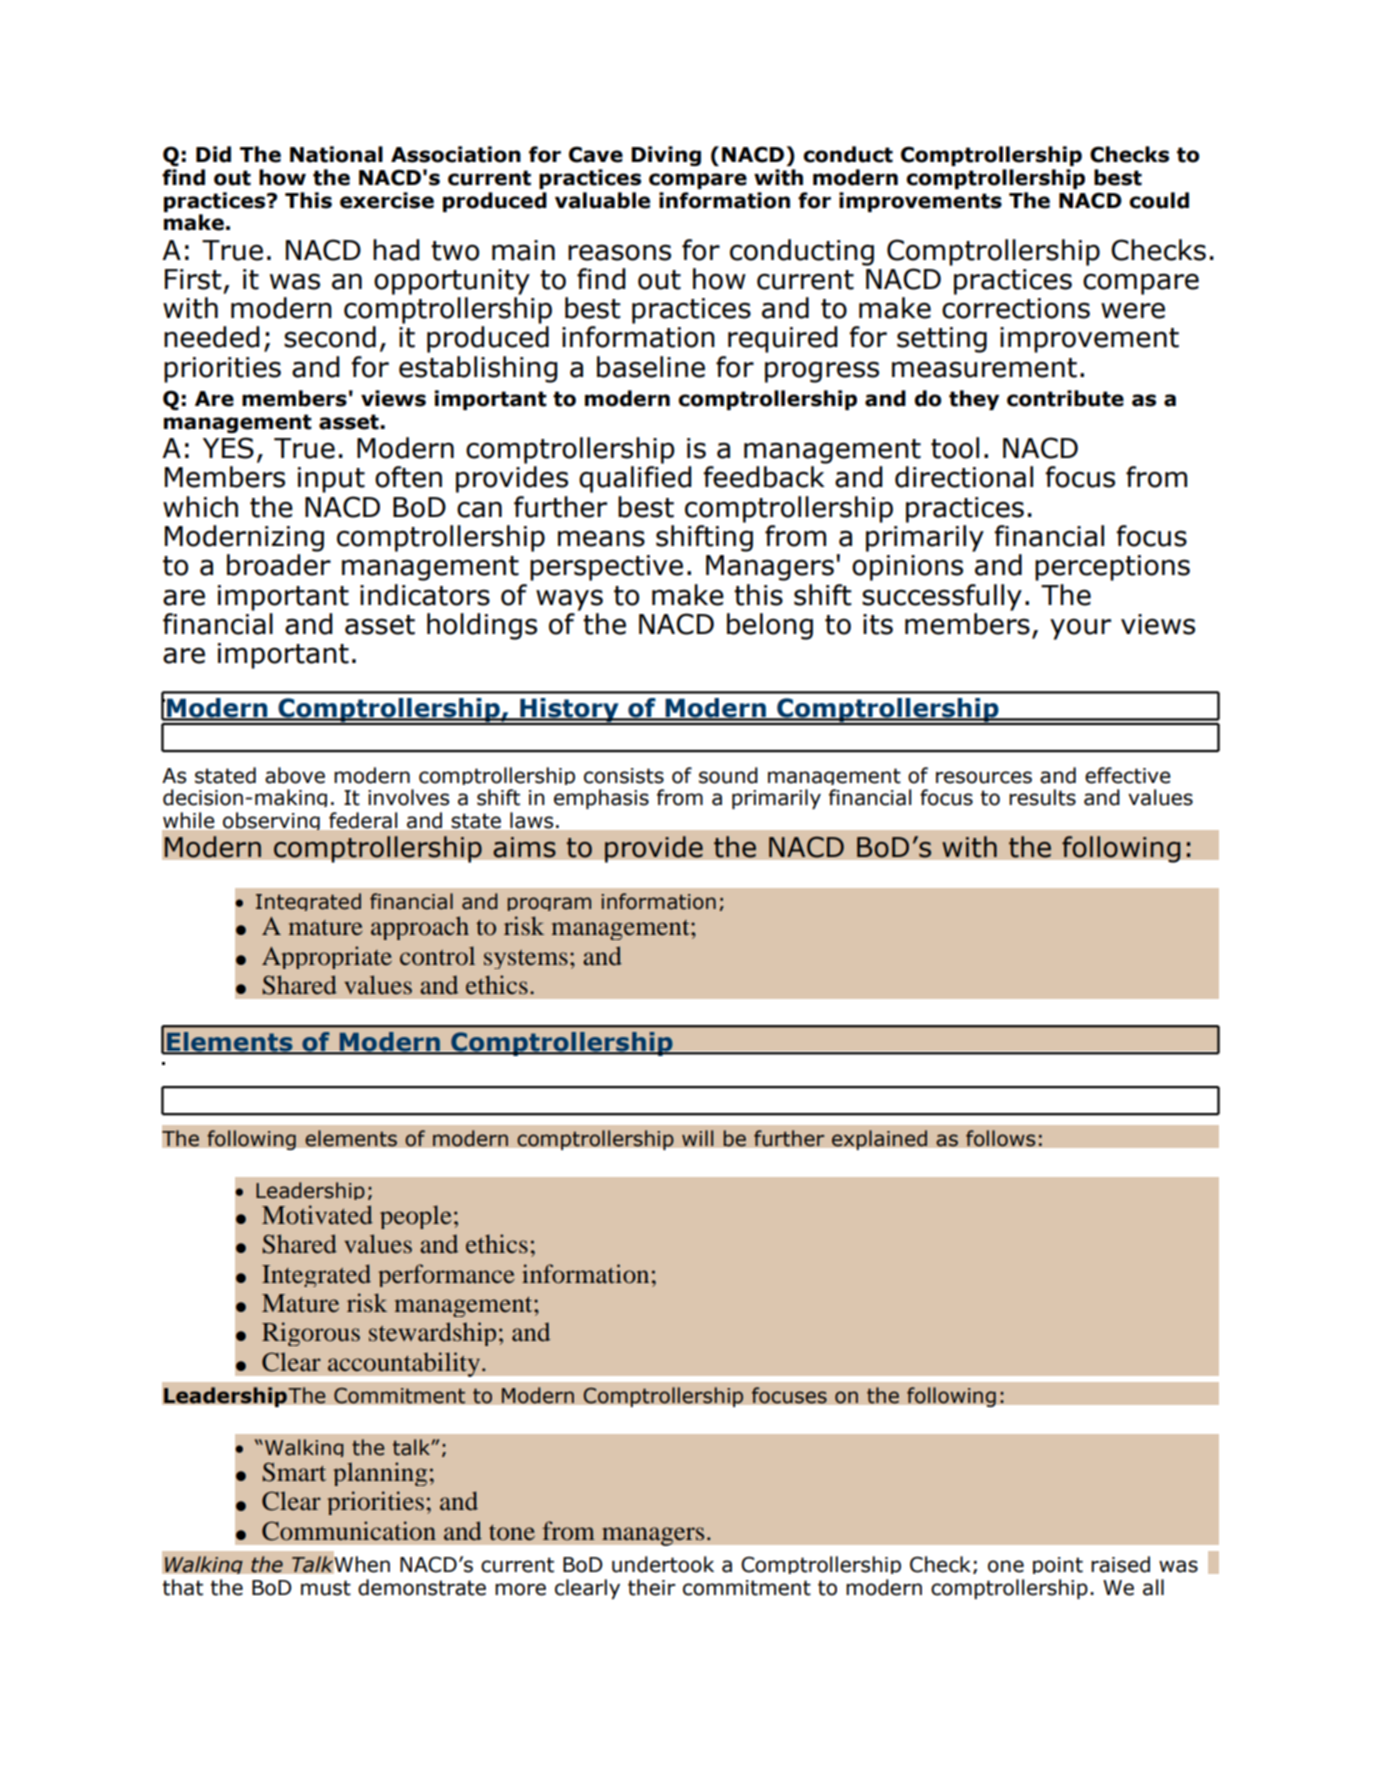  What do you see at coordinates (1080, 629) in the page?
I see `your` at bounding box center [1080, 629].
